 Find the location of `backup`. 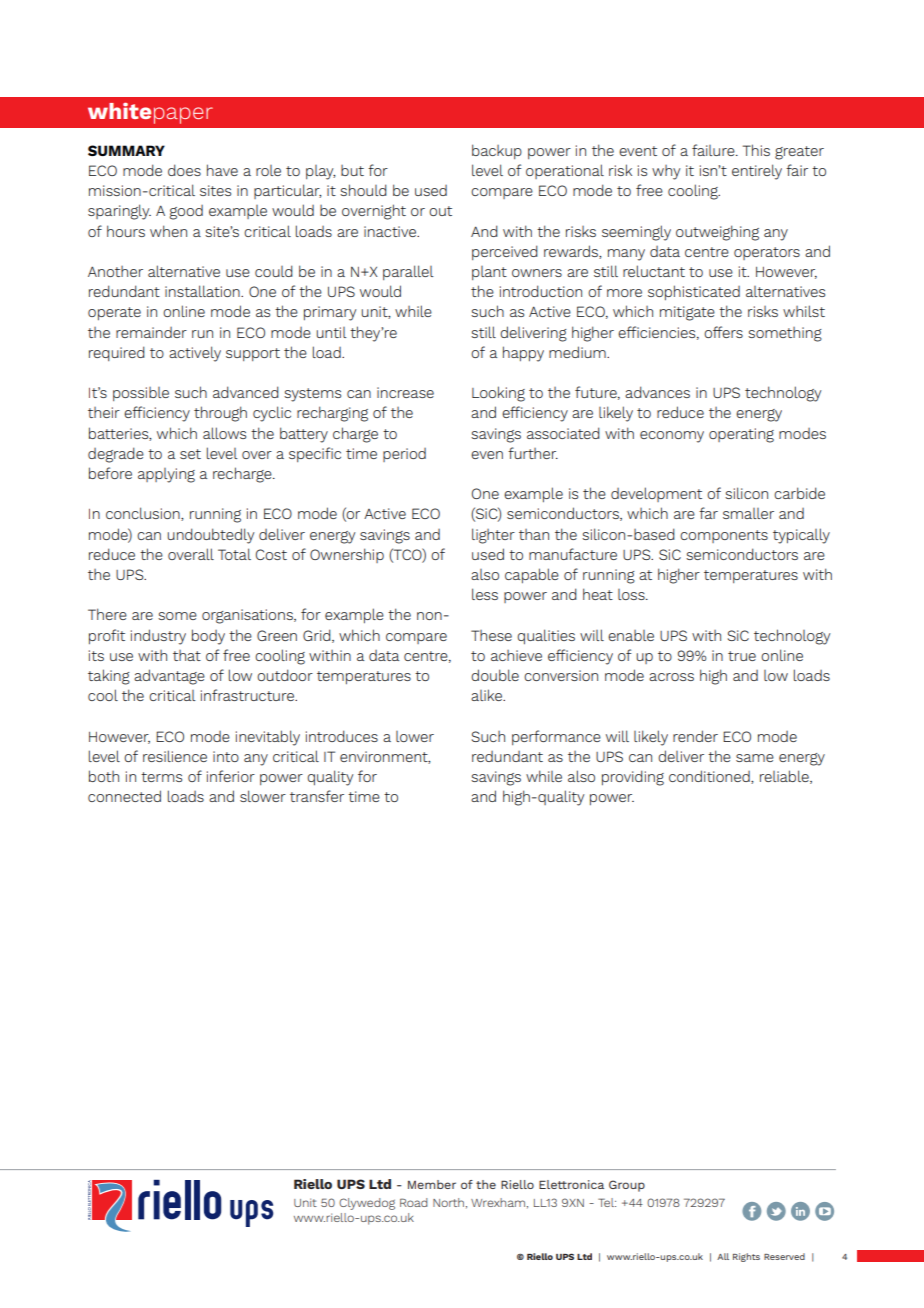

backup is located at coordinates (497, 151).
